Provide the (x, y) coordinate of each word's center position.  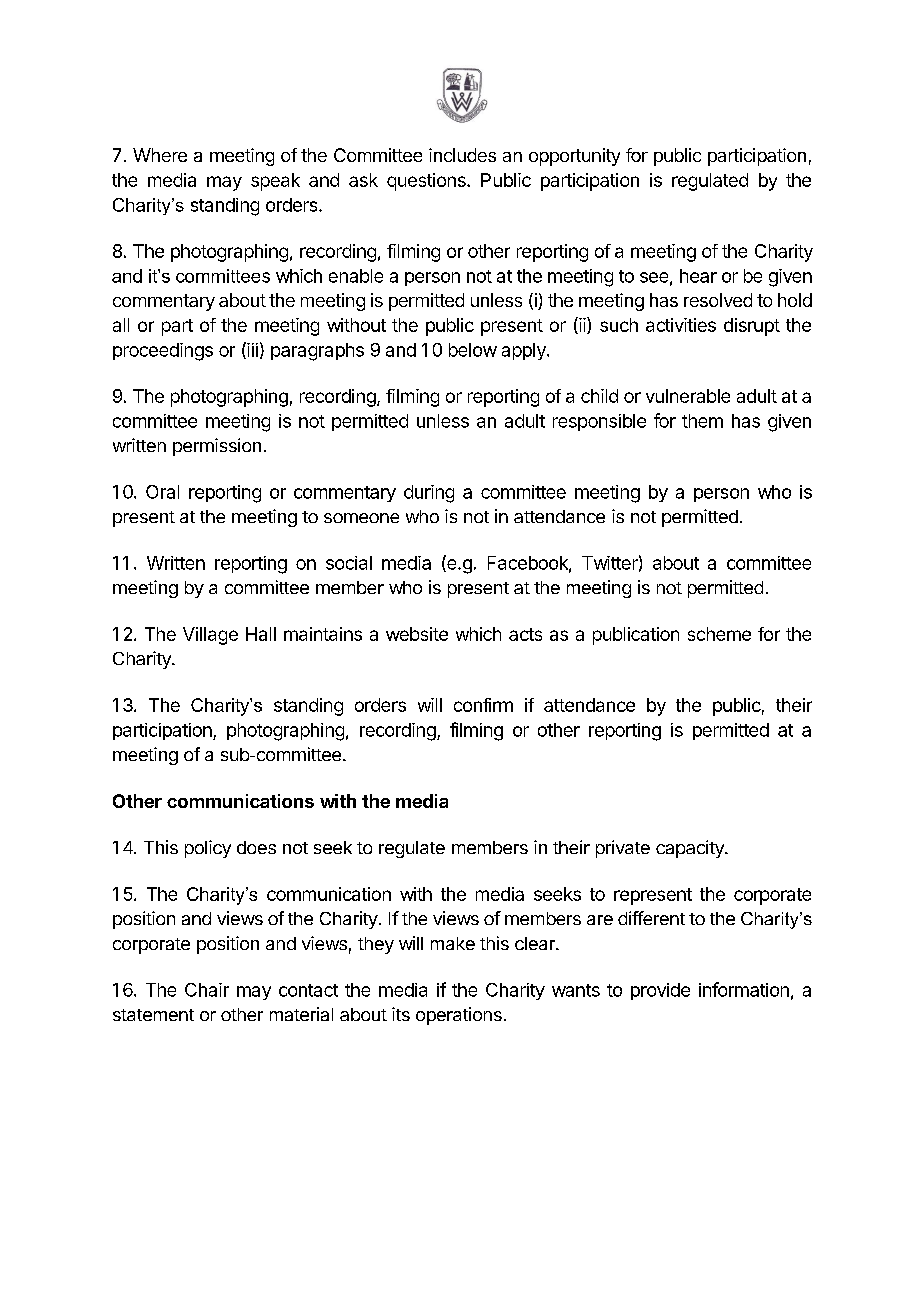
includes (462, 155)
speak (275, 182)
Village (210, 636)
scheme (719, 634)
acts (525, 634)
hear (698, 276)
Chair (207, 990)
